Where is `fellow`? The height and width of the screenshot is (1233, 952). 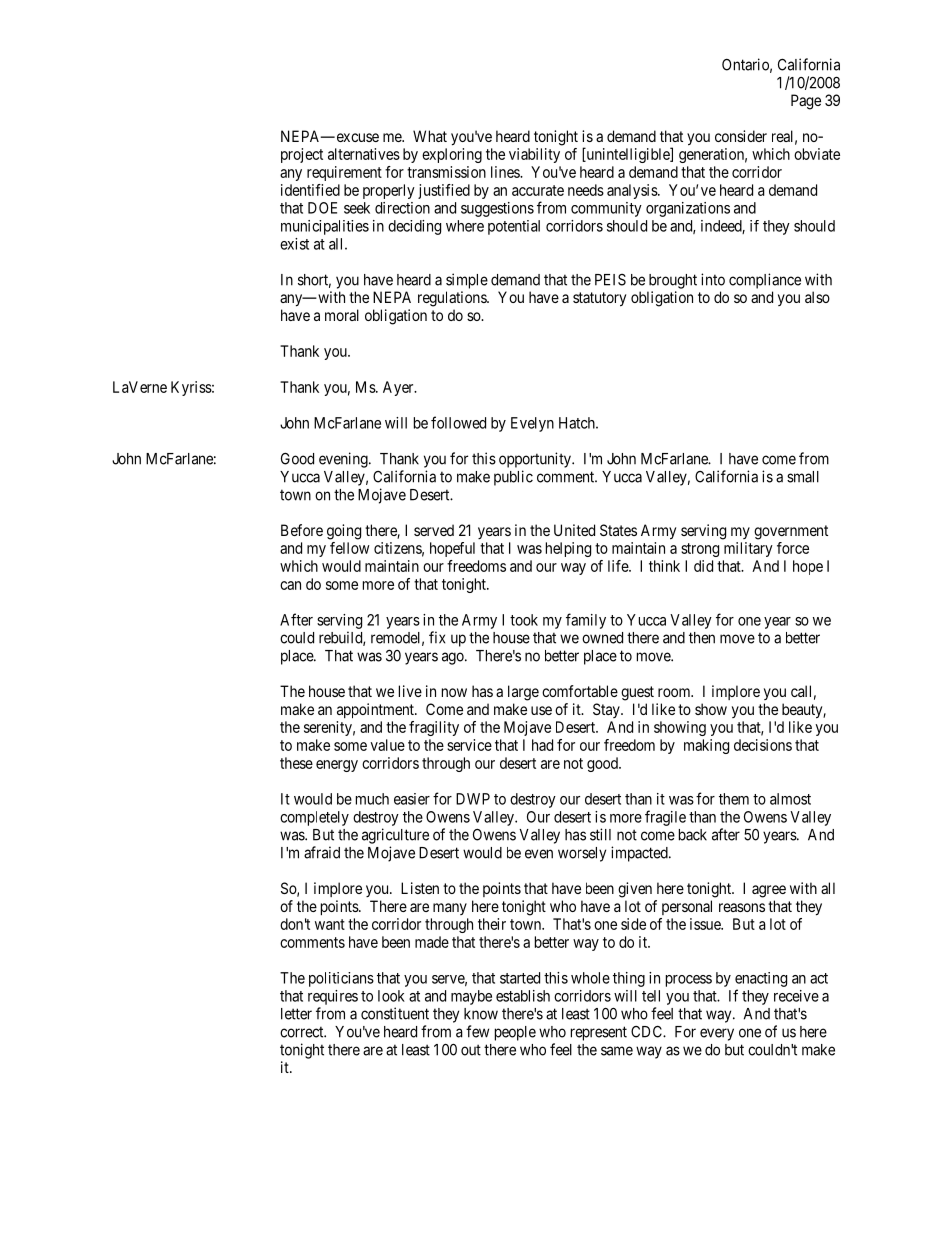
fellow is located at coordinates (350, 548).
